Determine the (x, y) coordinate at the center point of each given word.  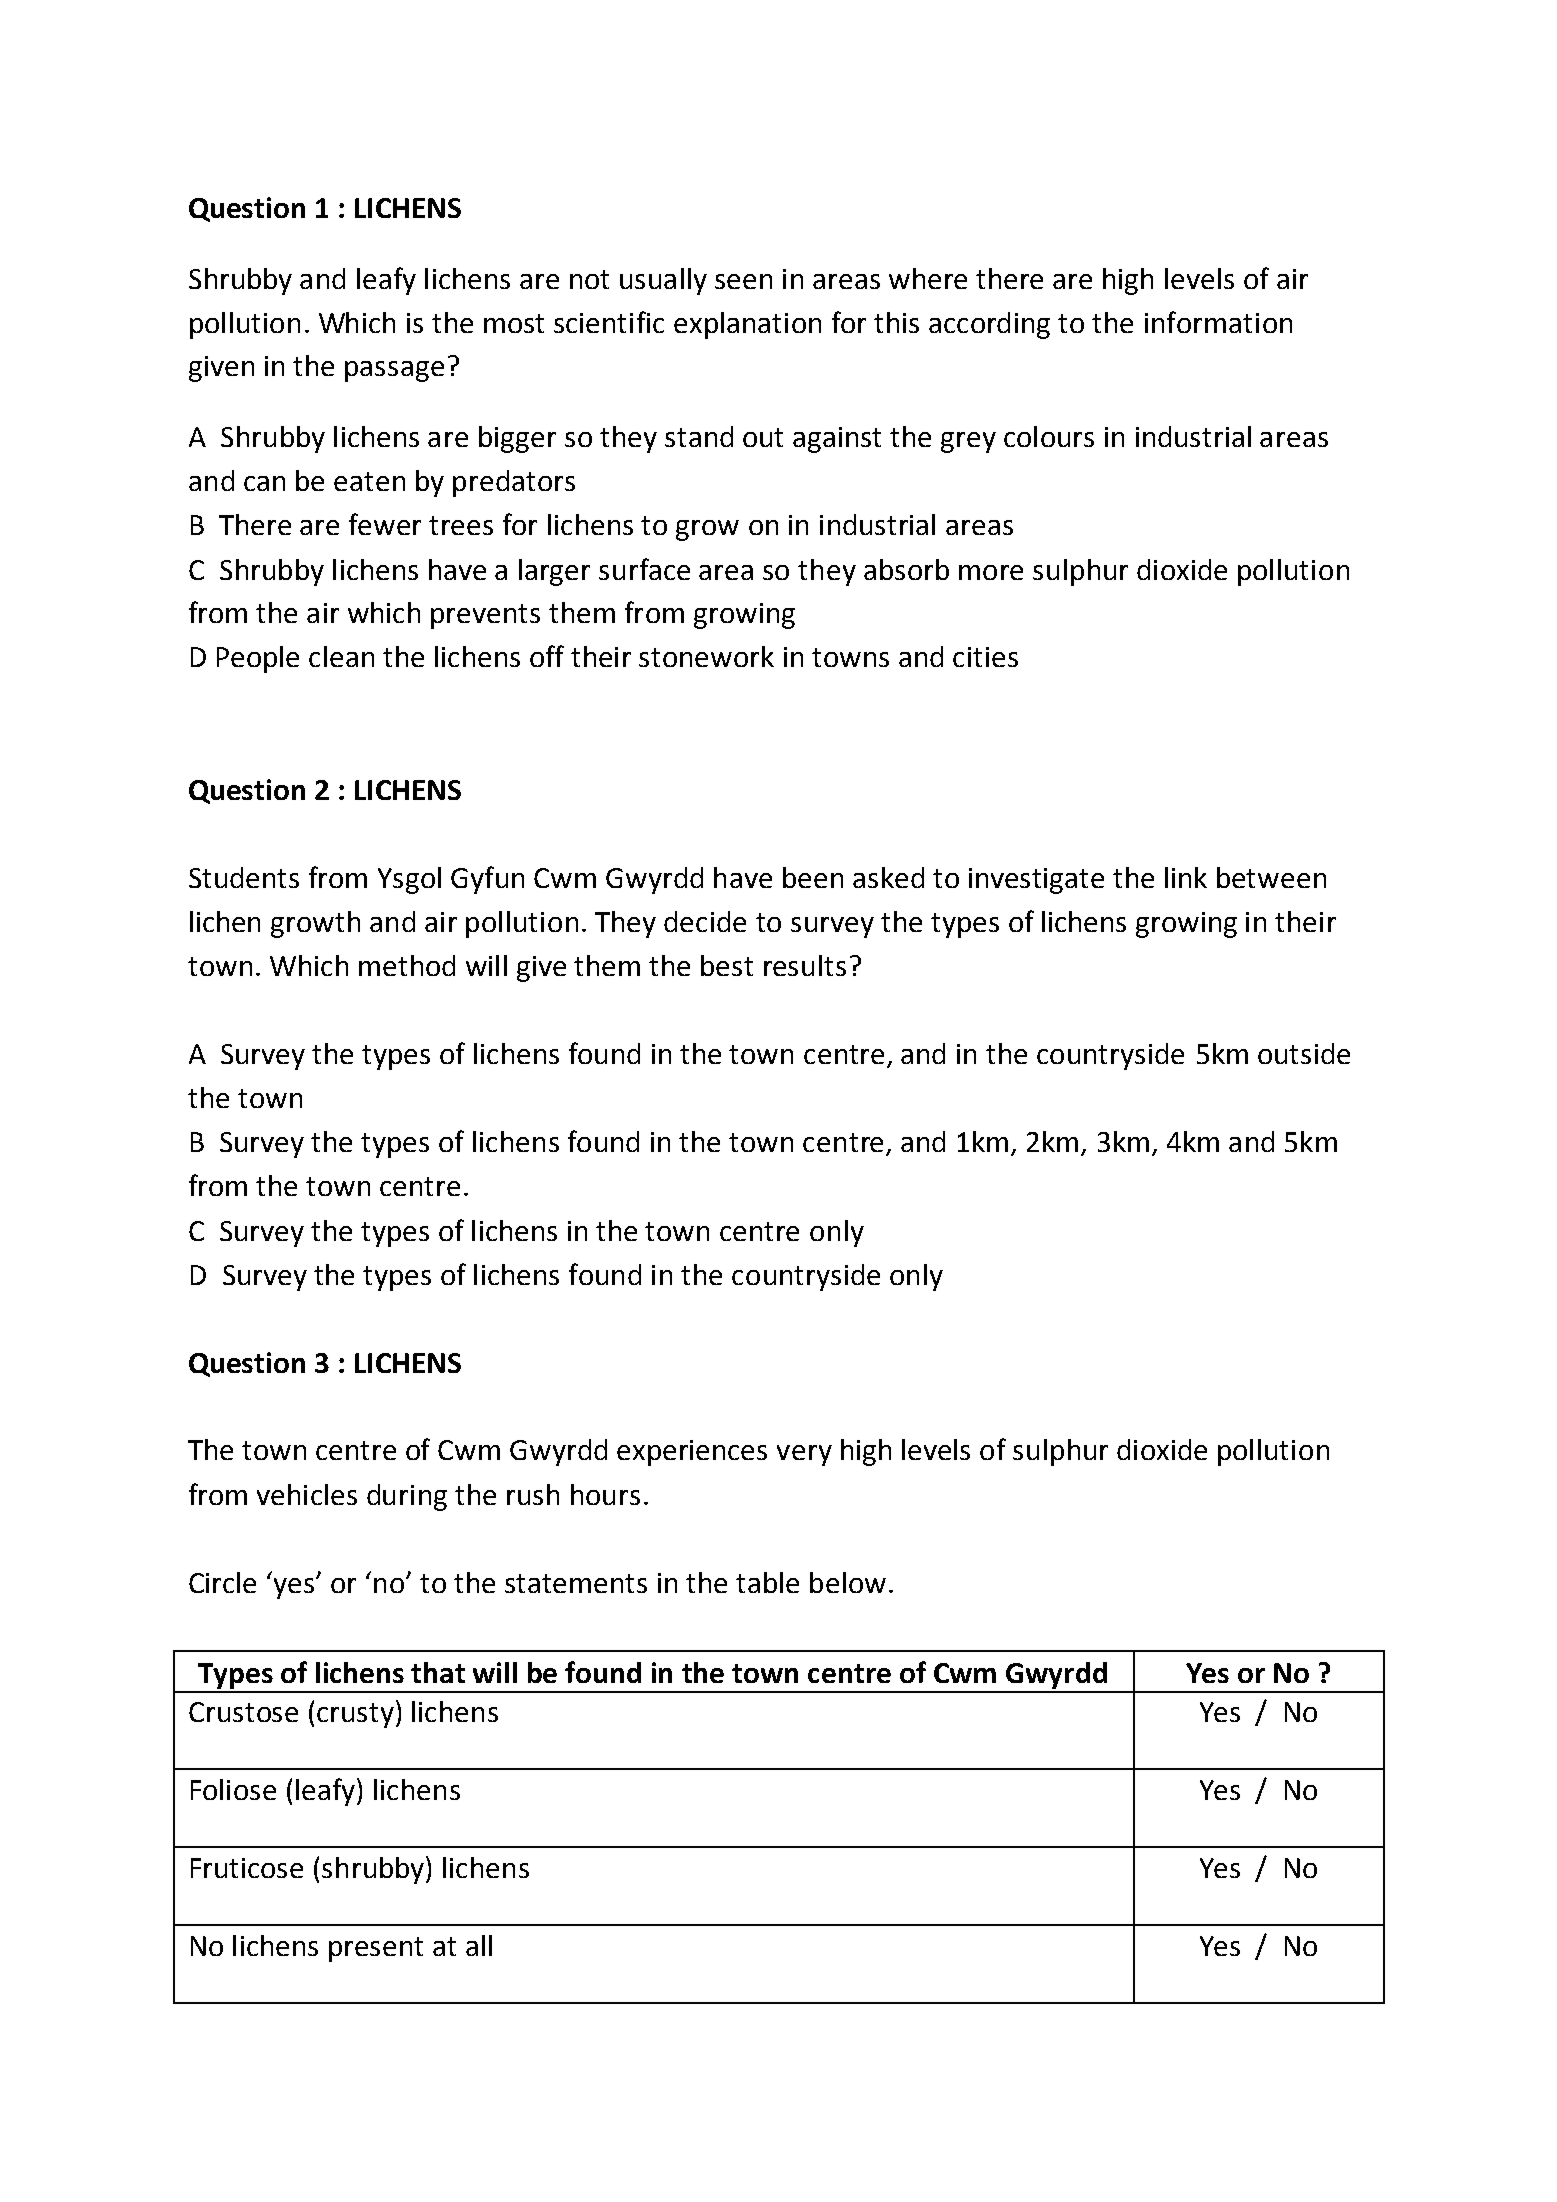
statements (576, 1583)
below (848, 1582)
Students (244, 877)
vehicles (307, 1494)
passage (394, 371)
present (376, 1949)
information (1218, 322)
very (804, 1455)
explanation (747, 325)
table (767, 1582)
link (1186, 877)
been (813, 877)
